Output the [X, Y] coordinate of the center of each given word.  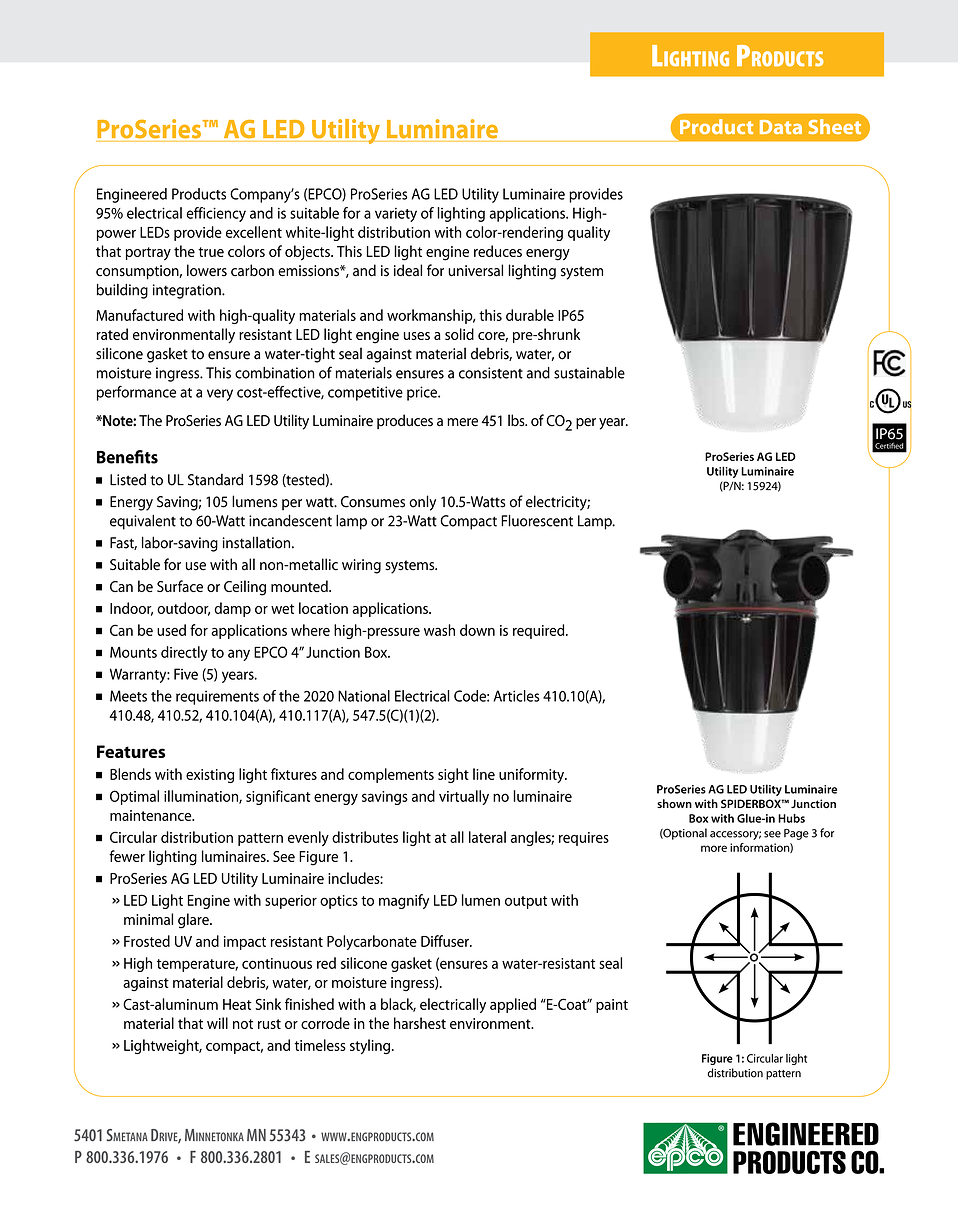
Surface [180, 586]
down [477, 630]
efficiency [216, 214]
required [540, 631]
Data [781, 127]
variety [396, 215]
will [217, 1023]
